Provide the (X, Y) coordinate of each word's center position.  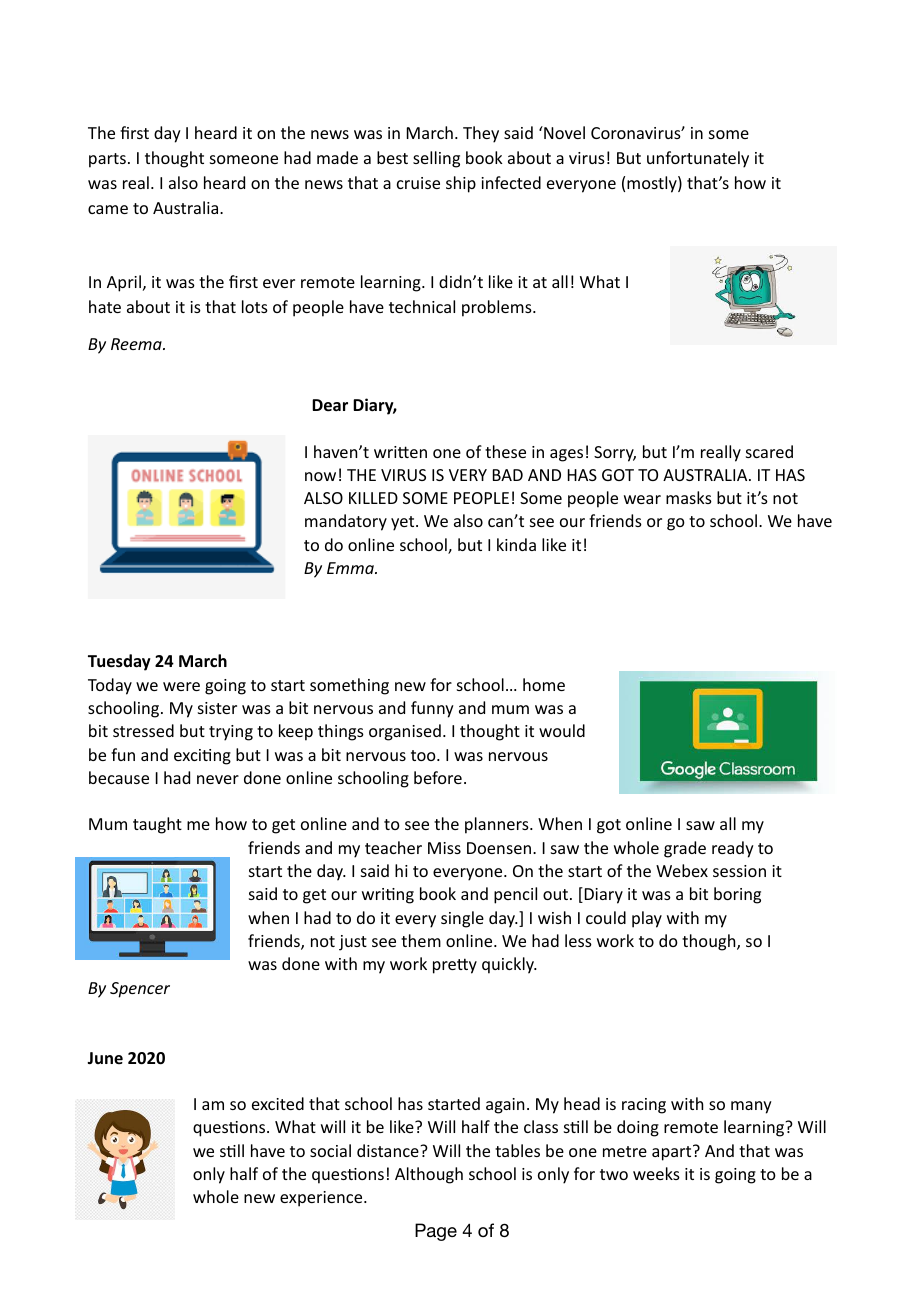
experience (322, 1199)
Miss (444, 848)
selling (436, 159)
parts (107, 160)
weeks (656, 1173)
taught (157, 825)
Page (436, 1232)
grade (685, 849)
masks (689, 497)
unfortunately (698, 159)
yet (404, 523)
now (320, 476)
